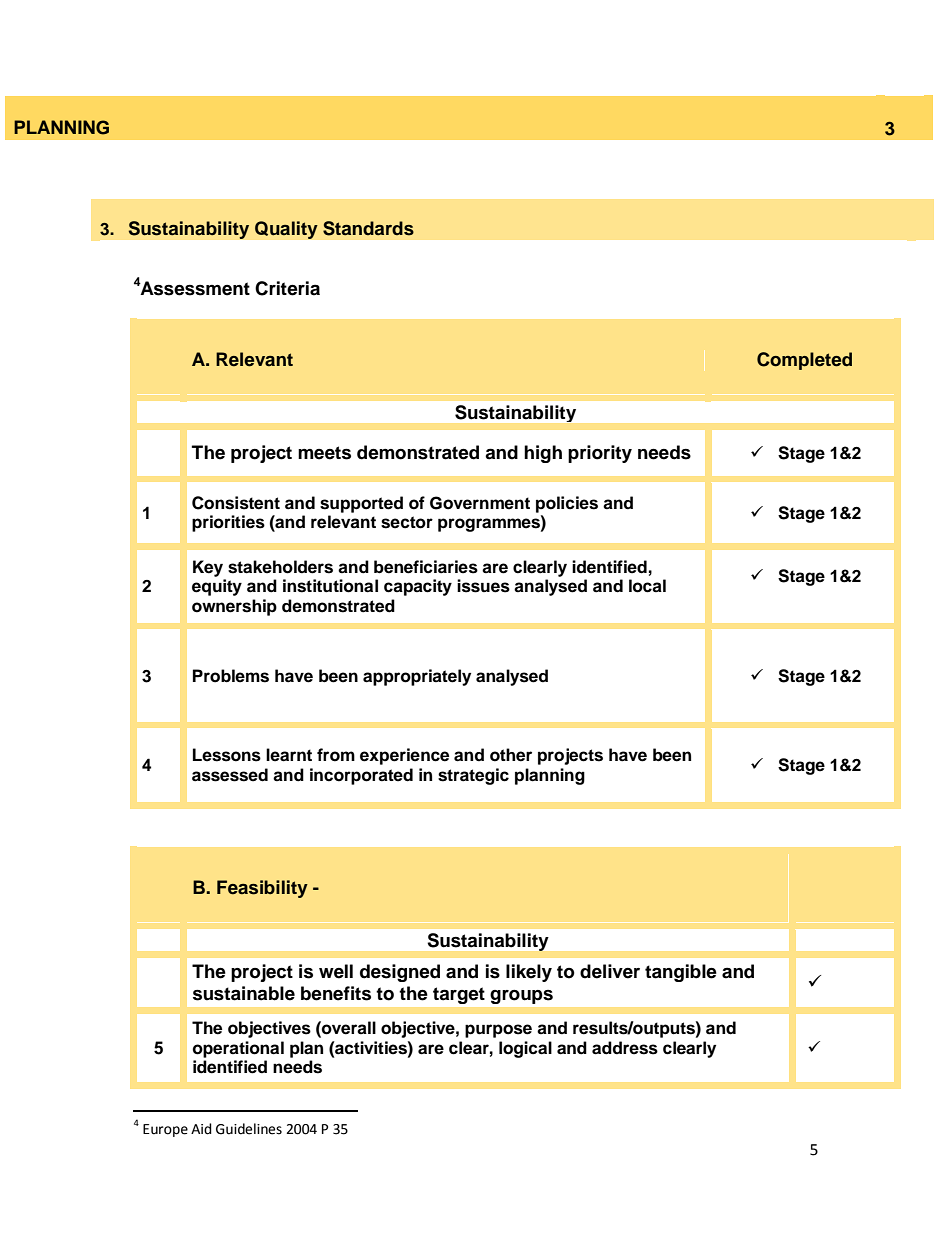 This screenshot has height=1233, width=952. I want to click on logical, so click(525, 1049).
